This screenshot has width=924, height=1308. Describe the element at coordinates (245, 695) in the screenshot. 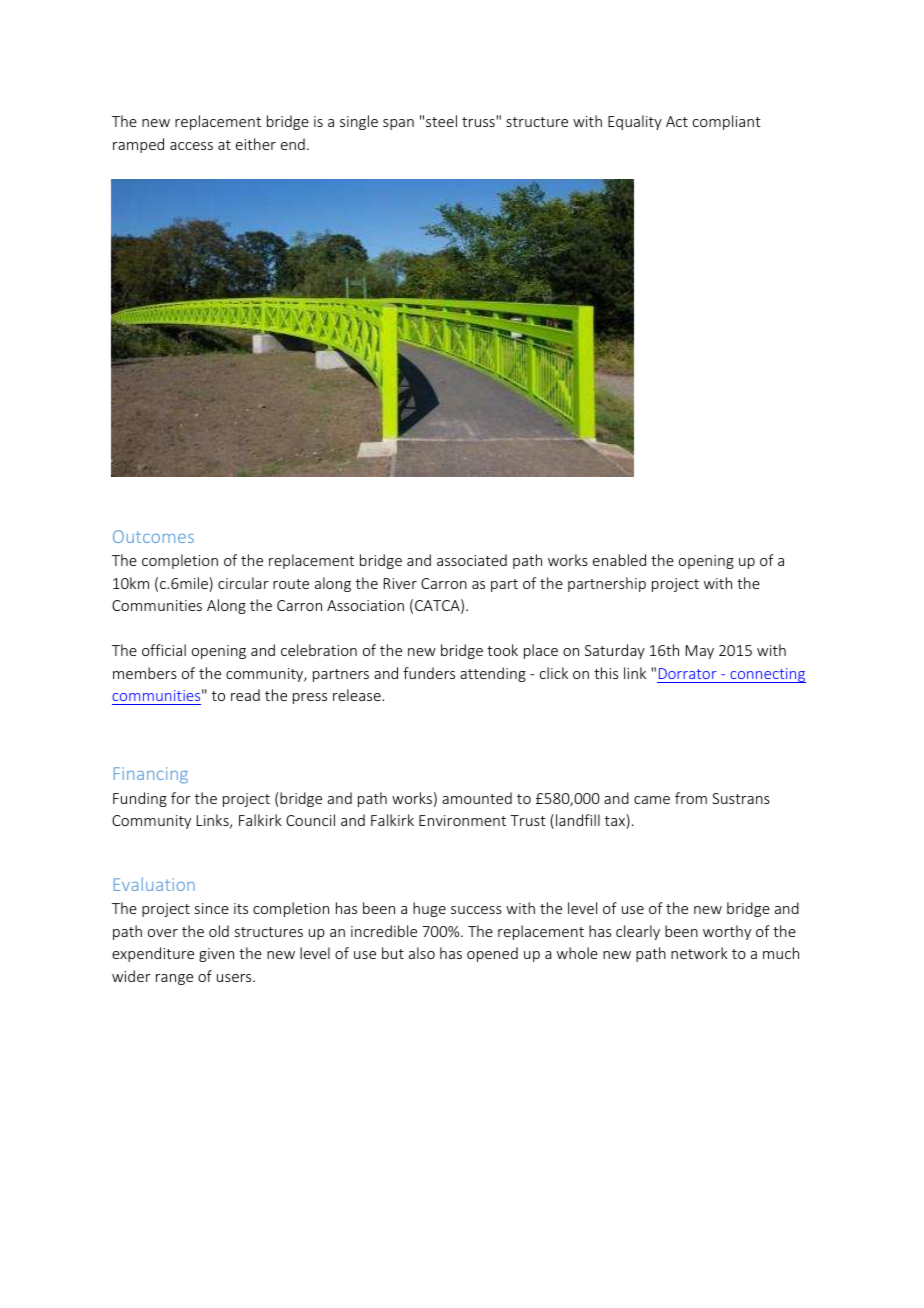

I see `read` at that location.
